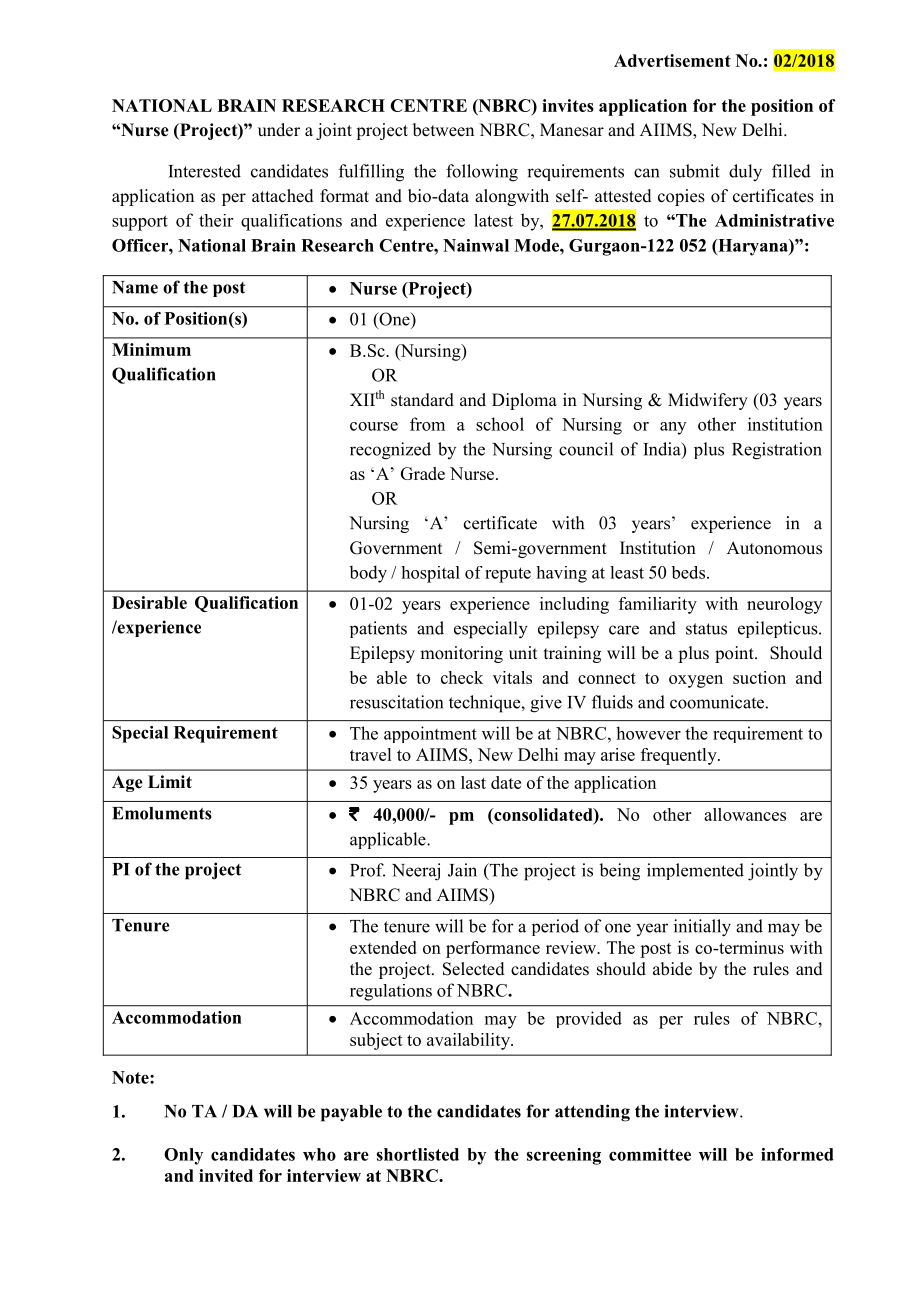 This image has height=1308, width=924. Describe the element at coordinates (422, 400) in the image. I see `standard` at that location.
